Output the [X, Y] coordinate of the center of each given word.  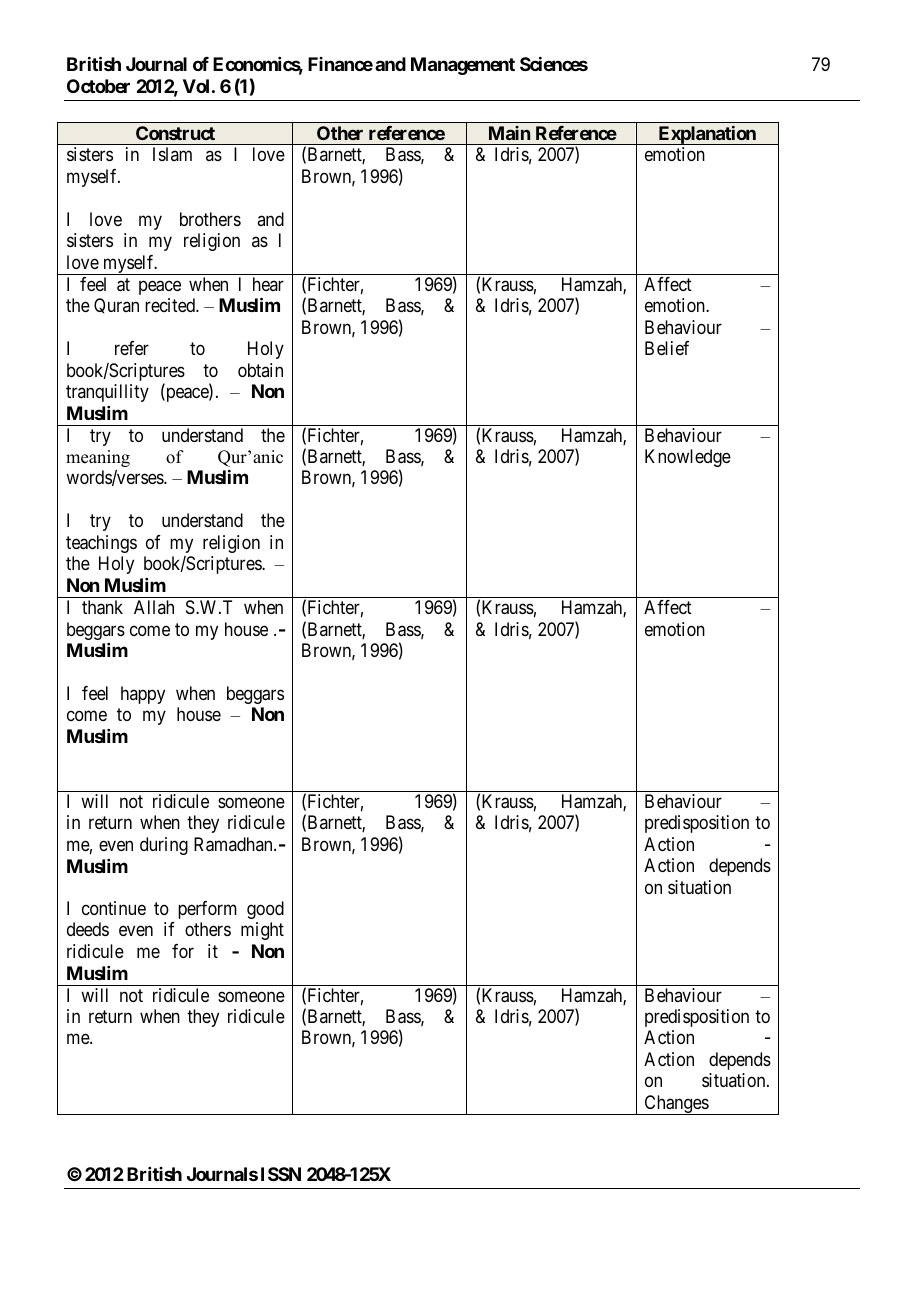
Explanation [707, 135]
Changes [676, 1105]
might [262, 931]
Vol [196, 86]
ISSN [281, 1174]
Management [463, 66]
